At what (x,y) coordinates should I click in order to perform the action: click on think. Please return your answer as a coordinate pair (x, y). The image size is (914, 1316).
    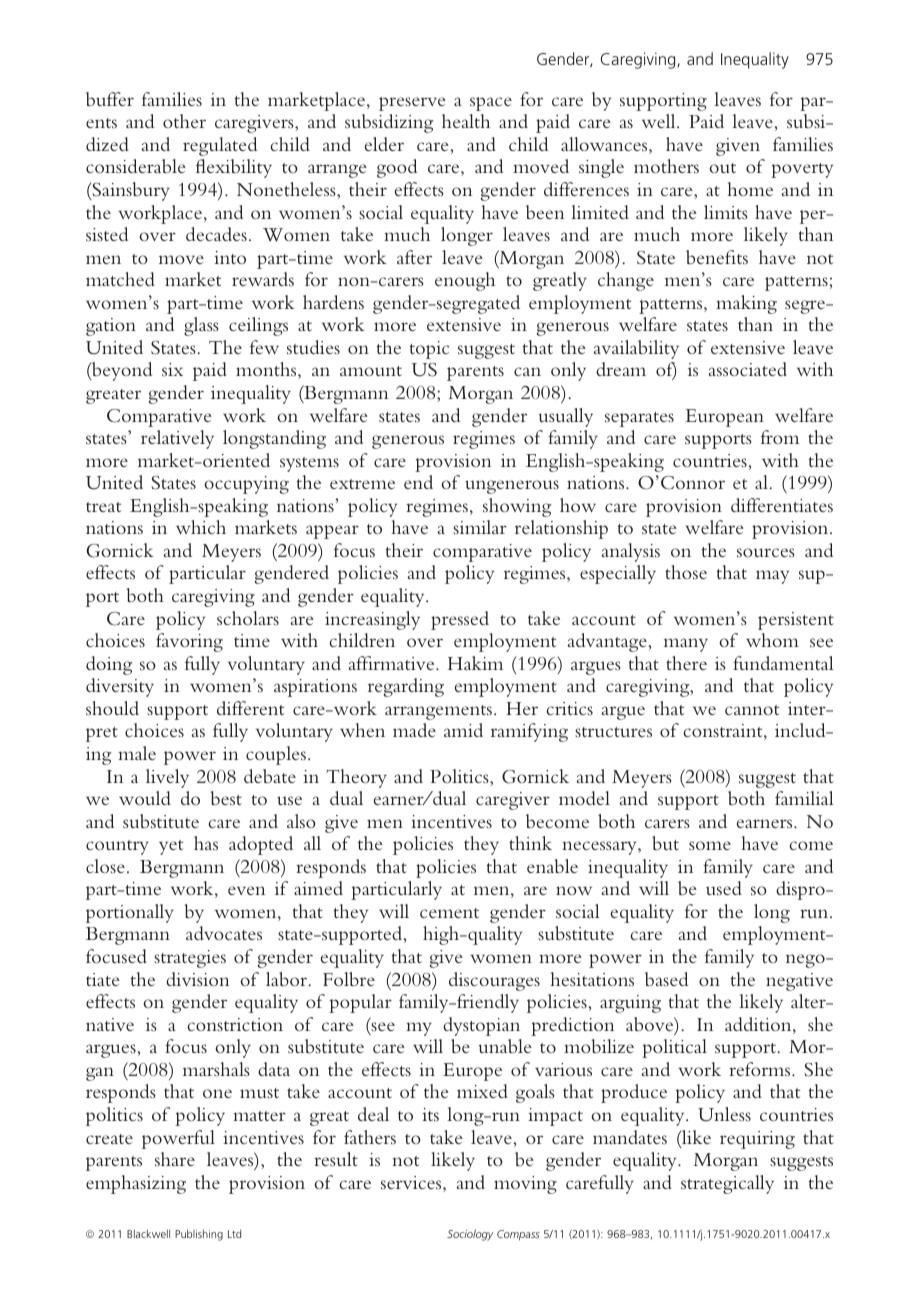
    Looking at the image, I should click on (530, 843).
